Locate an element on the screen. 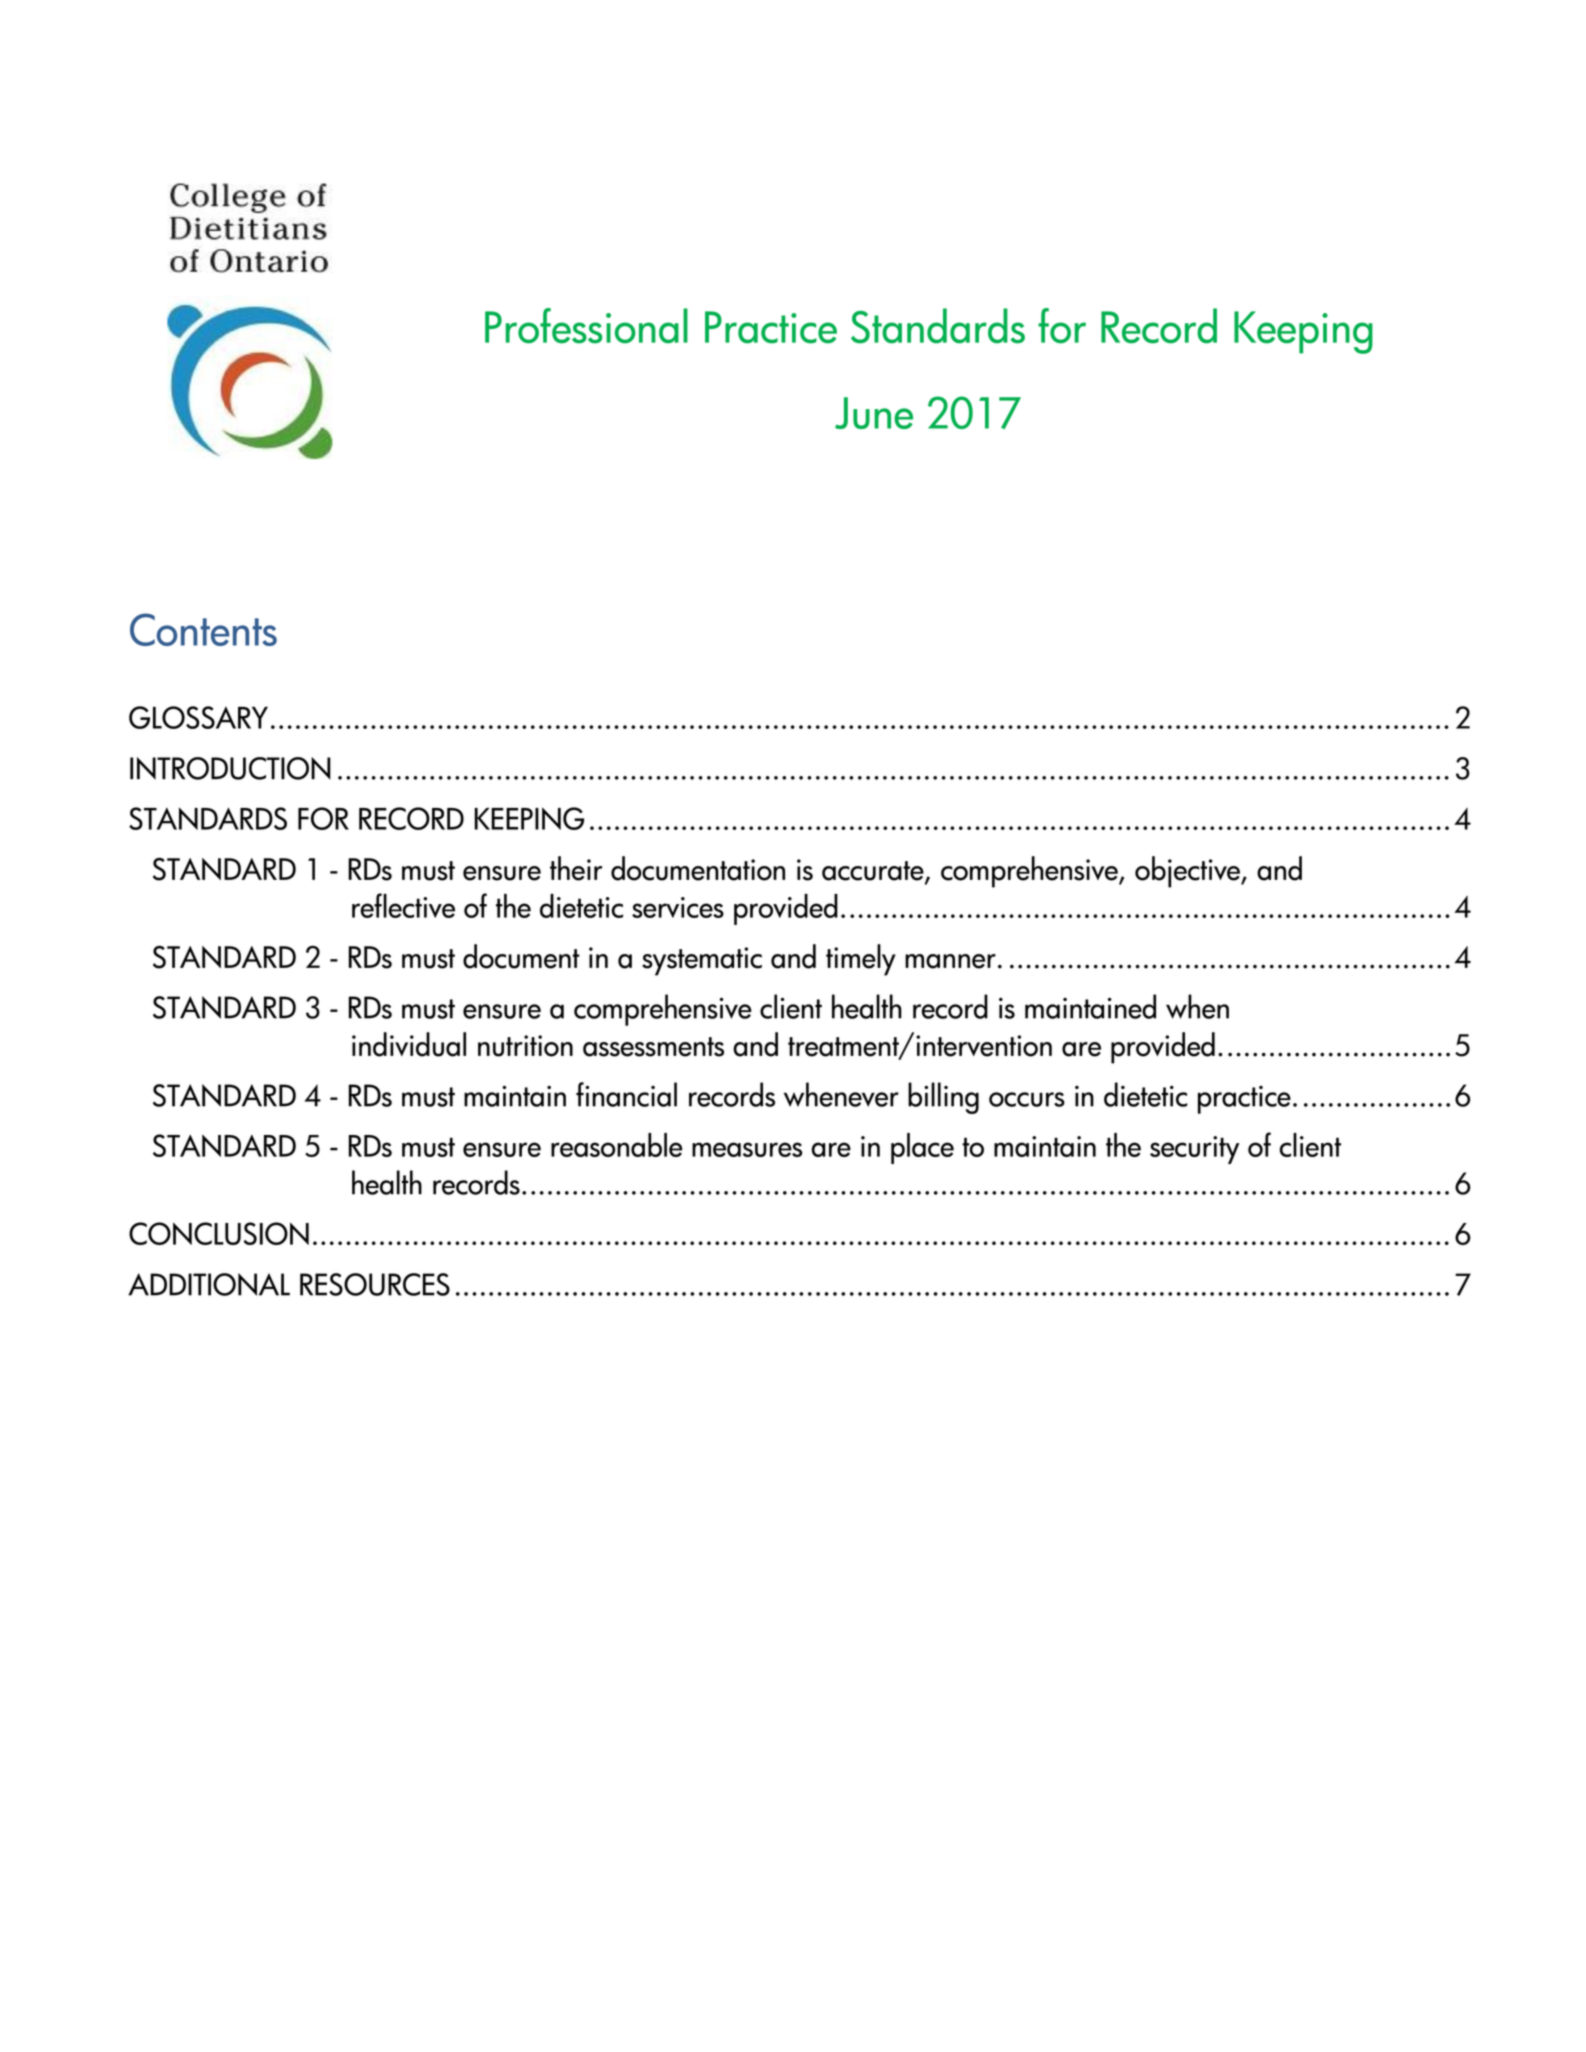  objective is located at coordinates (1188, 872).
